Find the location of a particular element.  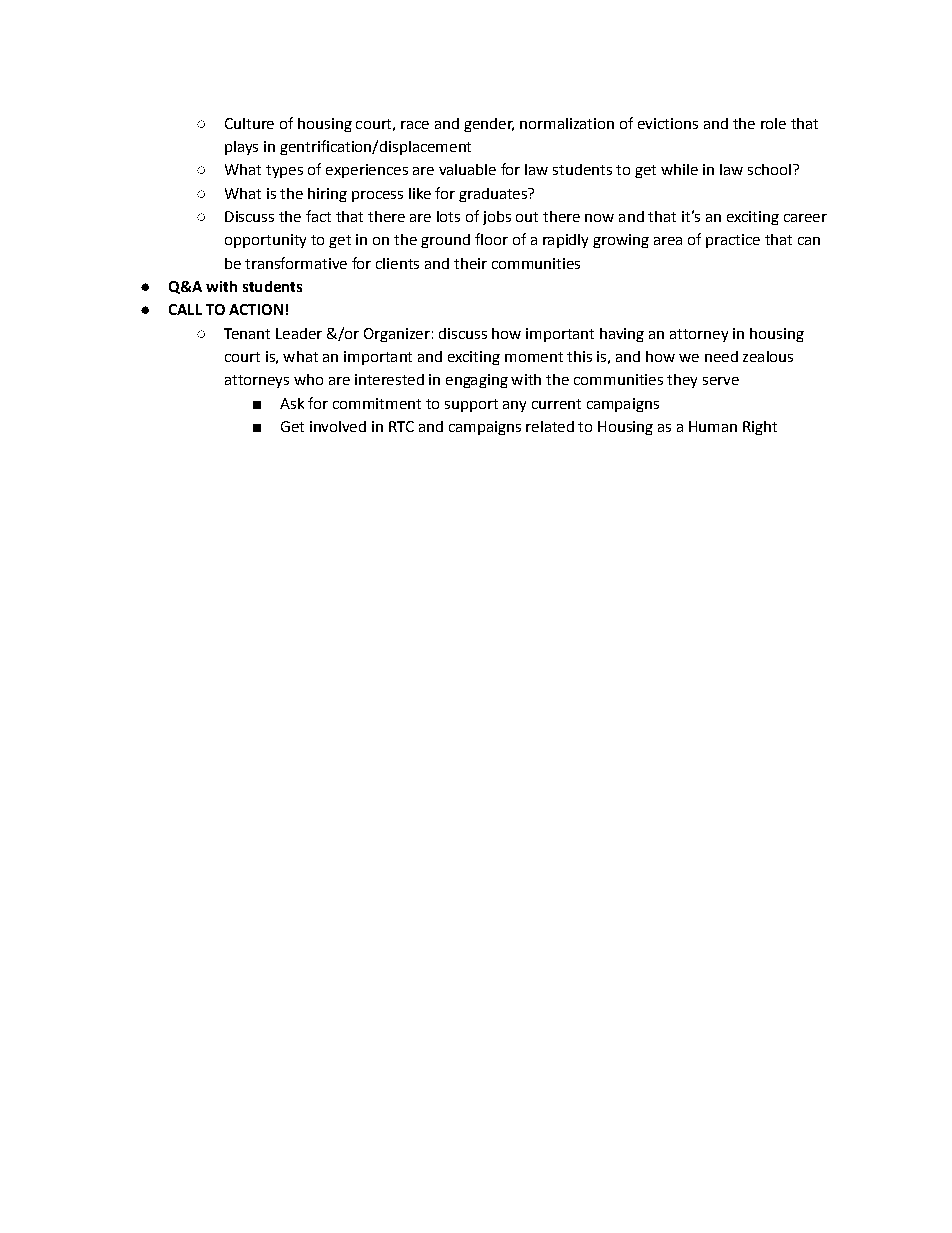

role is located at coordinates (773, 123).
